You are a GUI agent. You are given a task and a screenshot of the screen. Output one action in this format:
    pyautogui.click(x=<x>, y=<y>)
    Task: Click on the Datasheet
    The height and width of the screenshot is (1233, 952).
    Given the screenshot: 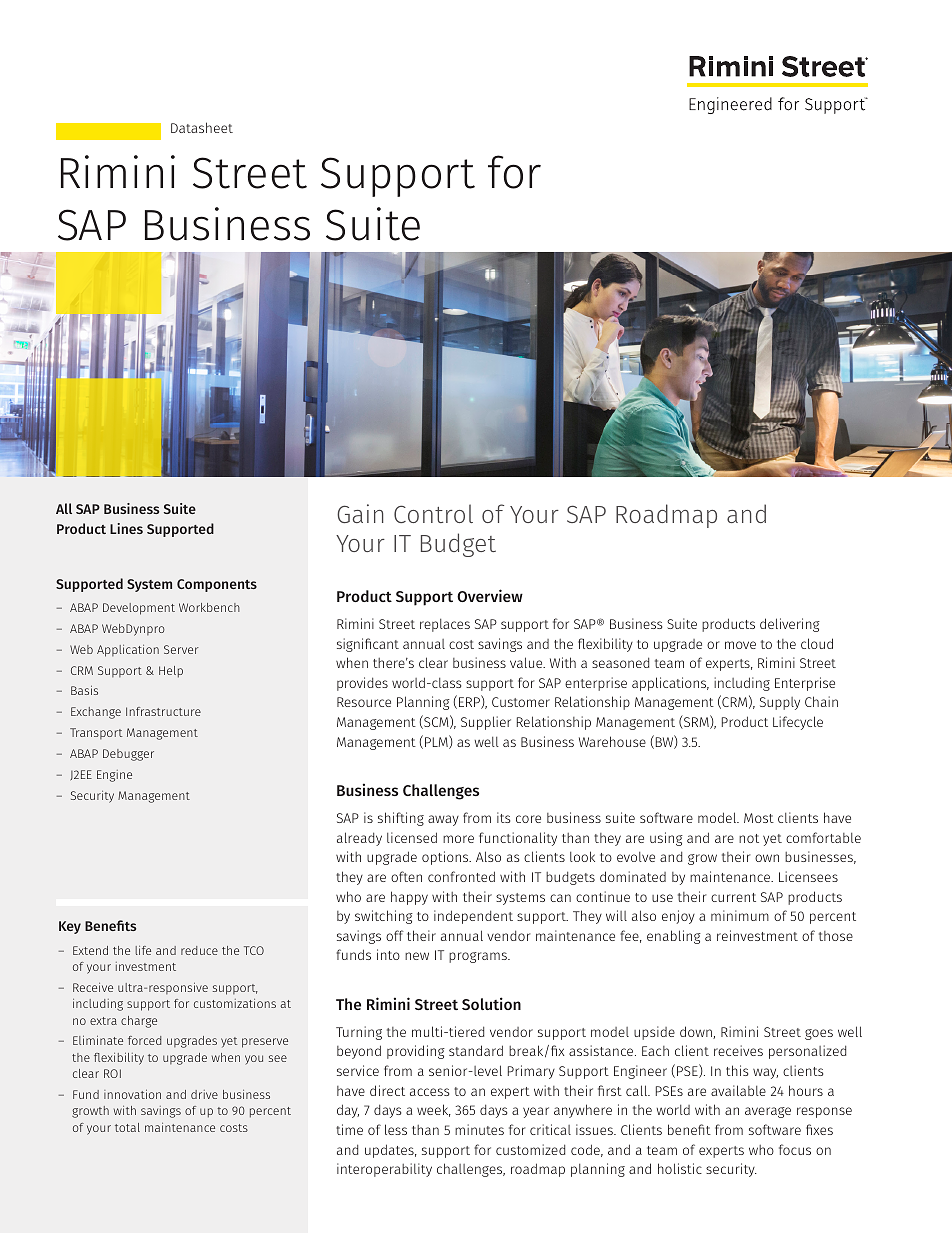 What is the action you would take?
    pyautogui.click(x=202, y=127)
